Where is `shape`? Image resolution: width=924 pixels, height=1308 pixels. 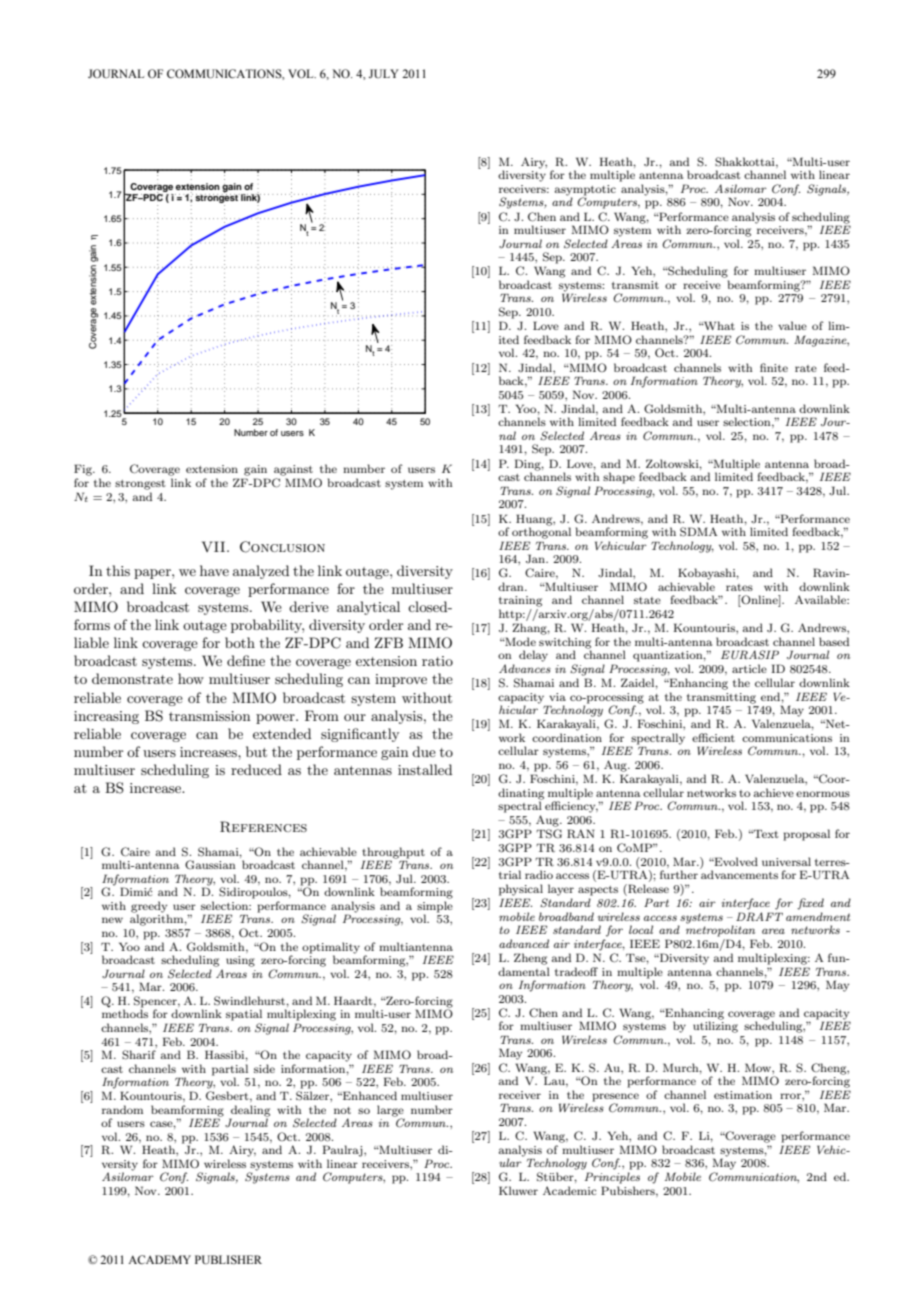
shape is located at coordinates (619, 478).
